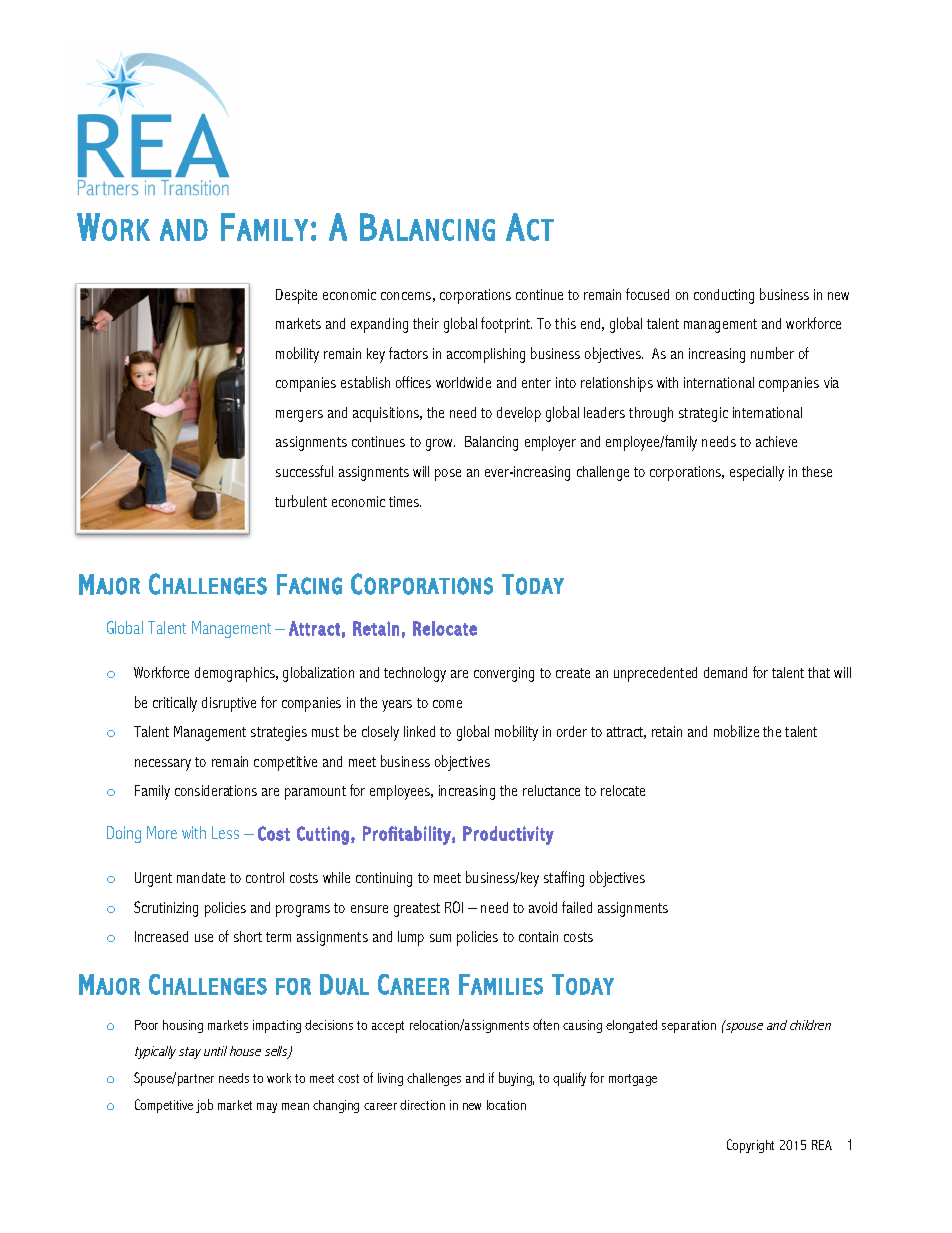 Image resolution: width=952 pixels, height=1233 pixels. What do you see at coordinates (757, 473) in the page?
I see `especially` at bounding box center [757, 473].
